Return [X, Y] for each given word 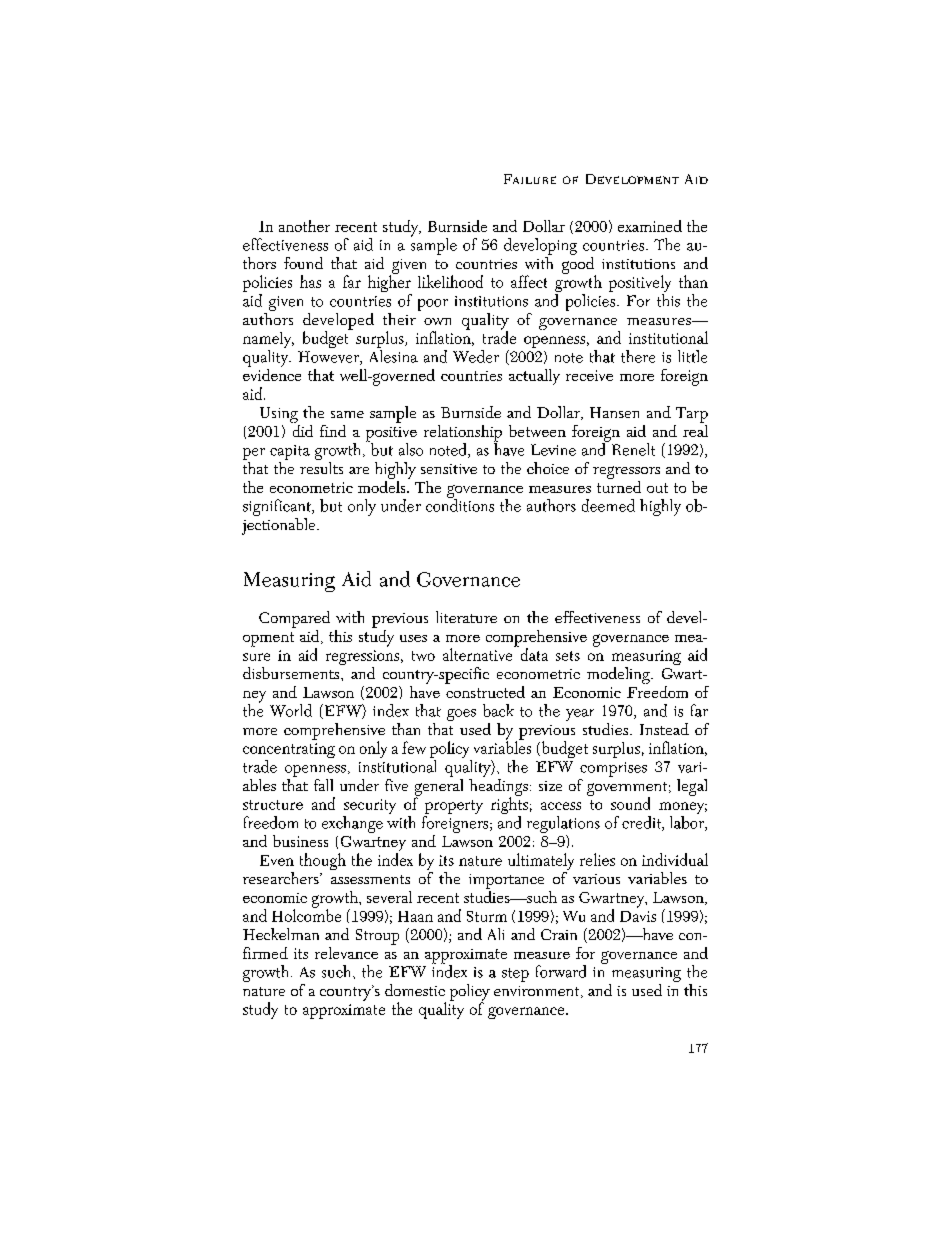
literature [466, 617]
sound [630, 803]
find [333, 431]
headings [498, 787]
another [304, 226]
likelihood [450, 281]
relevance [346, 953]
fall [323, 785]
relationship [463, 434]
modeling [619, 675]
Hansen [614, 412]
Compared [294, 619]
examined [650, 226]
